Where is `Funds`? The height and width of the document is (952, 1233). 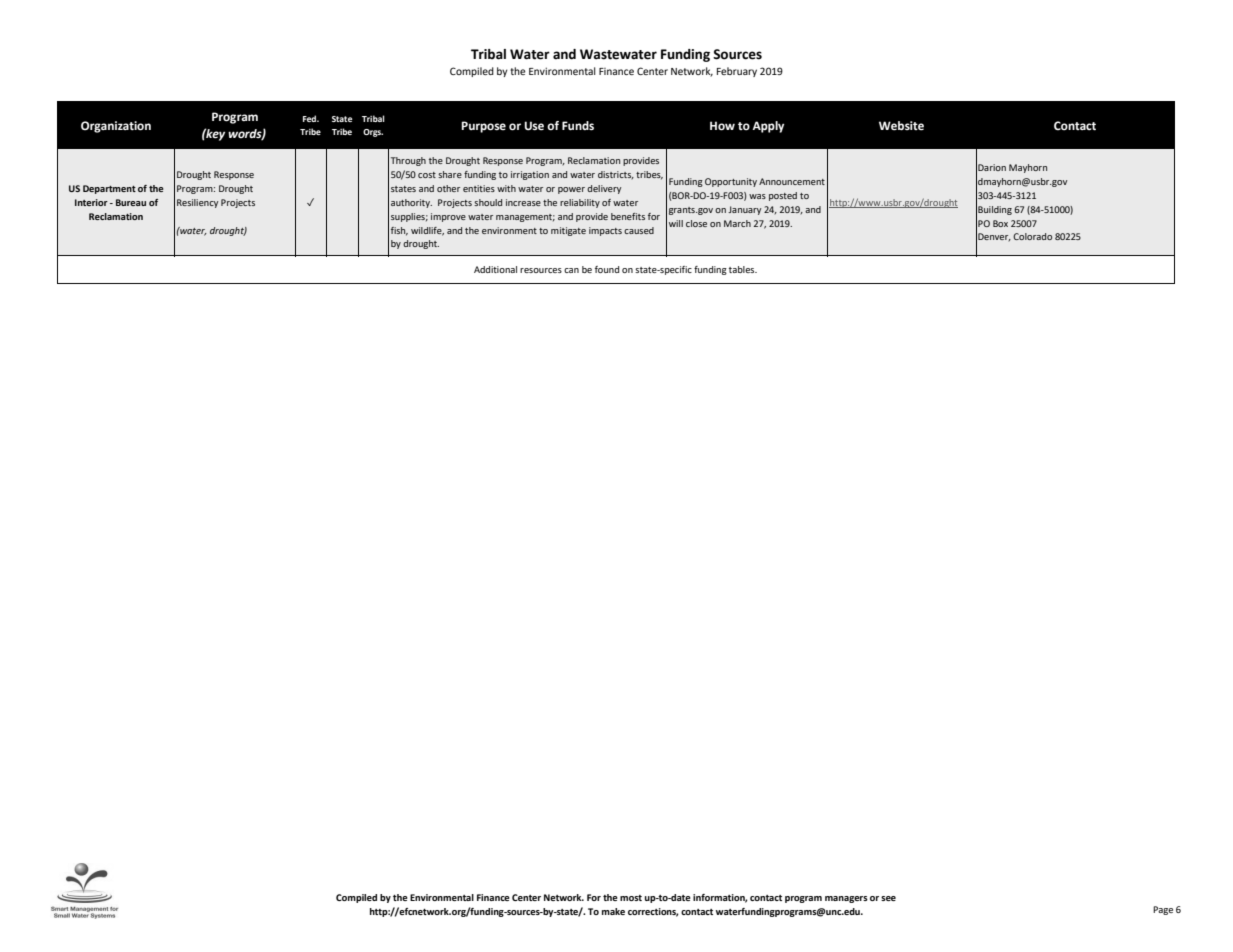 Funds is located at coordinates (578, 126).
